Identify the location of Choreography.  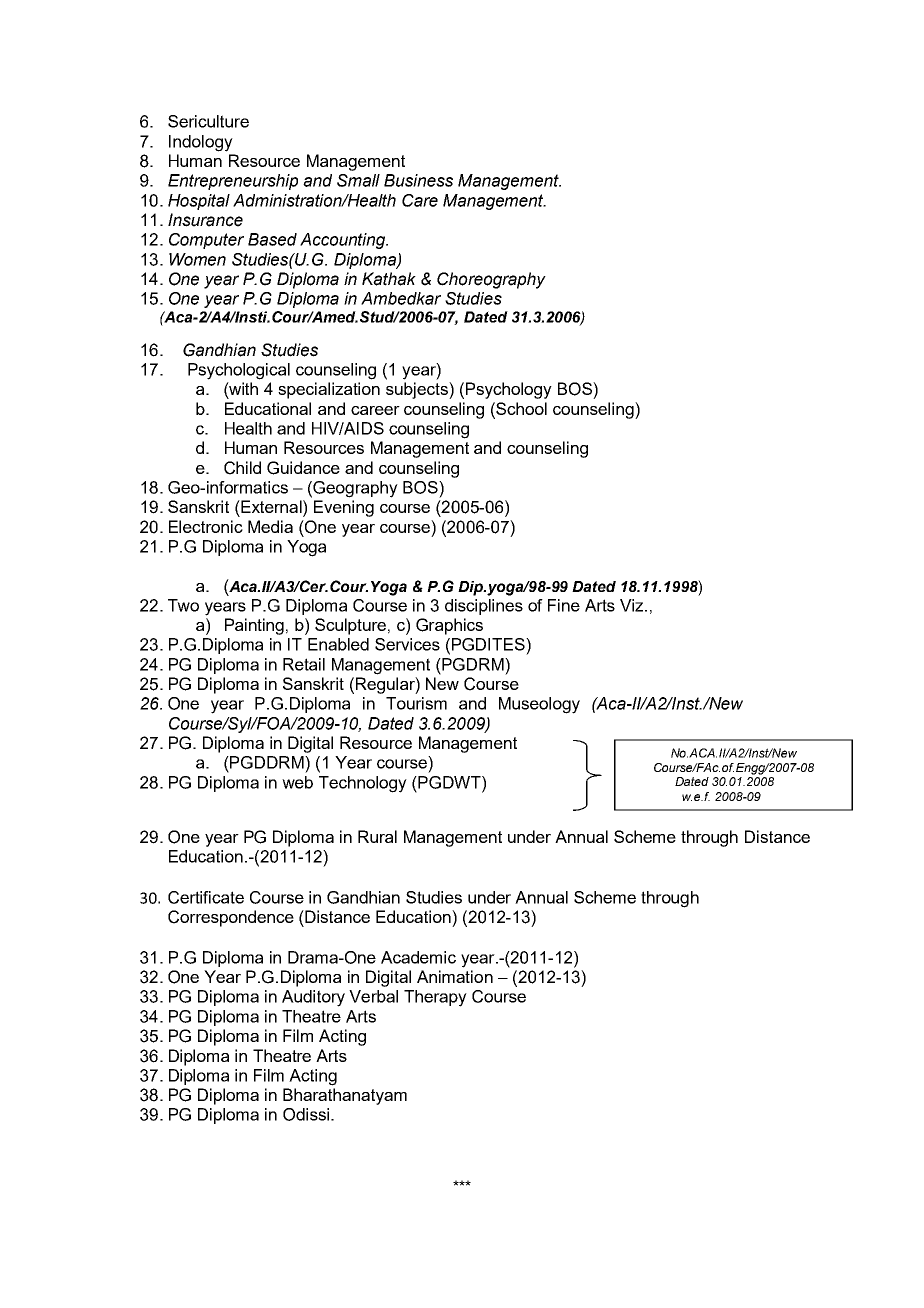
(491, 280).
